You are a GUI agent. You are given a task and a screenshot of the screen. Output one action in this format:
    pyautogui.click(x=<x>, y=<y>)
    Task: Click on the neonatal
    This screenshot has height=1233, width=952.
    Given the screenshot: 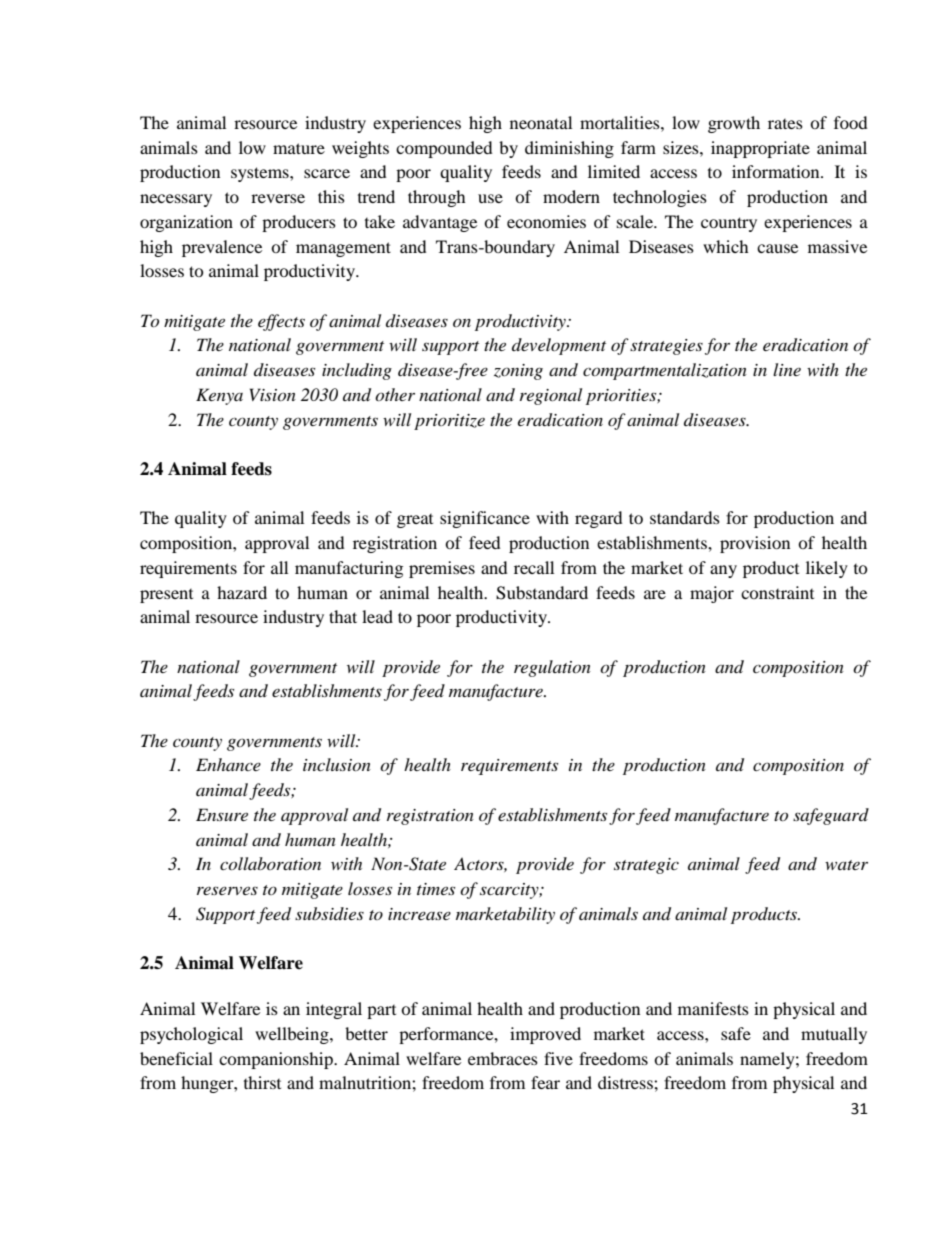 What is the action you would take?
    pyautogui.click(x=541, y=122)
